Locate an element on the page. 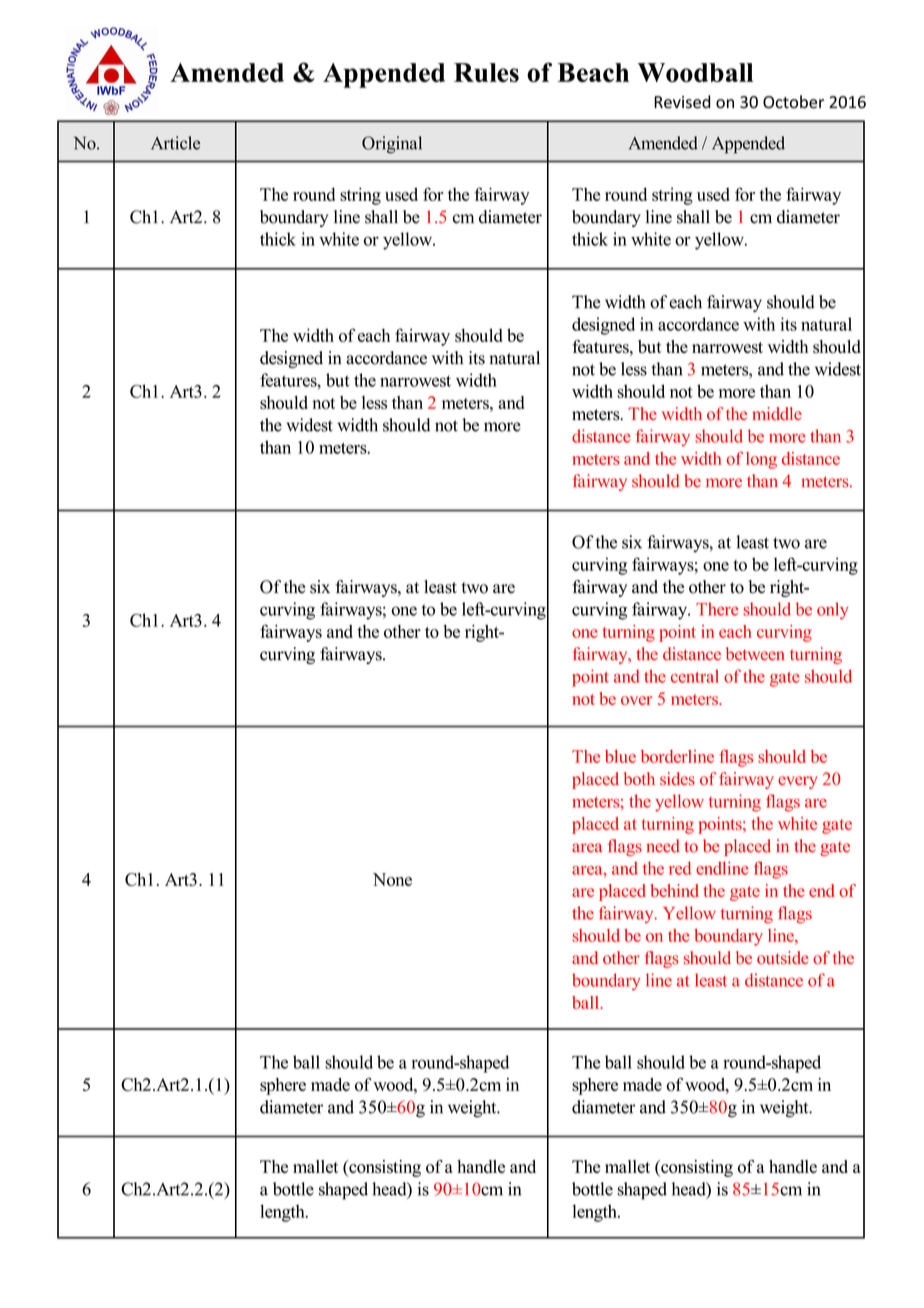 This page has width=924, height=1308. None is located at coordinates (392, 879).
